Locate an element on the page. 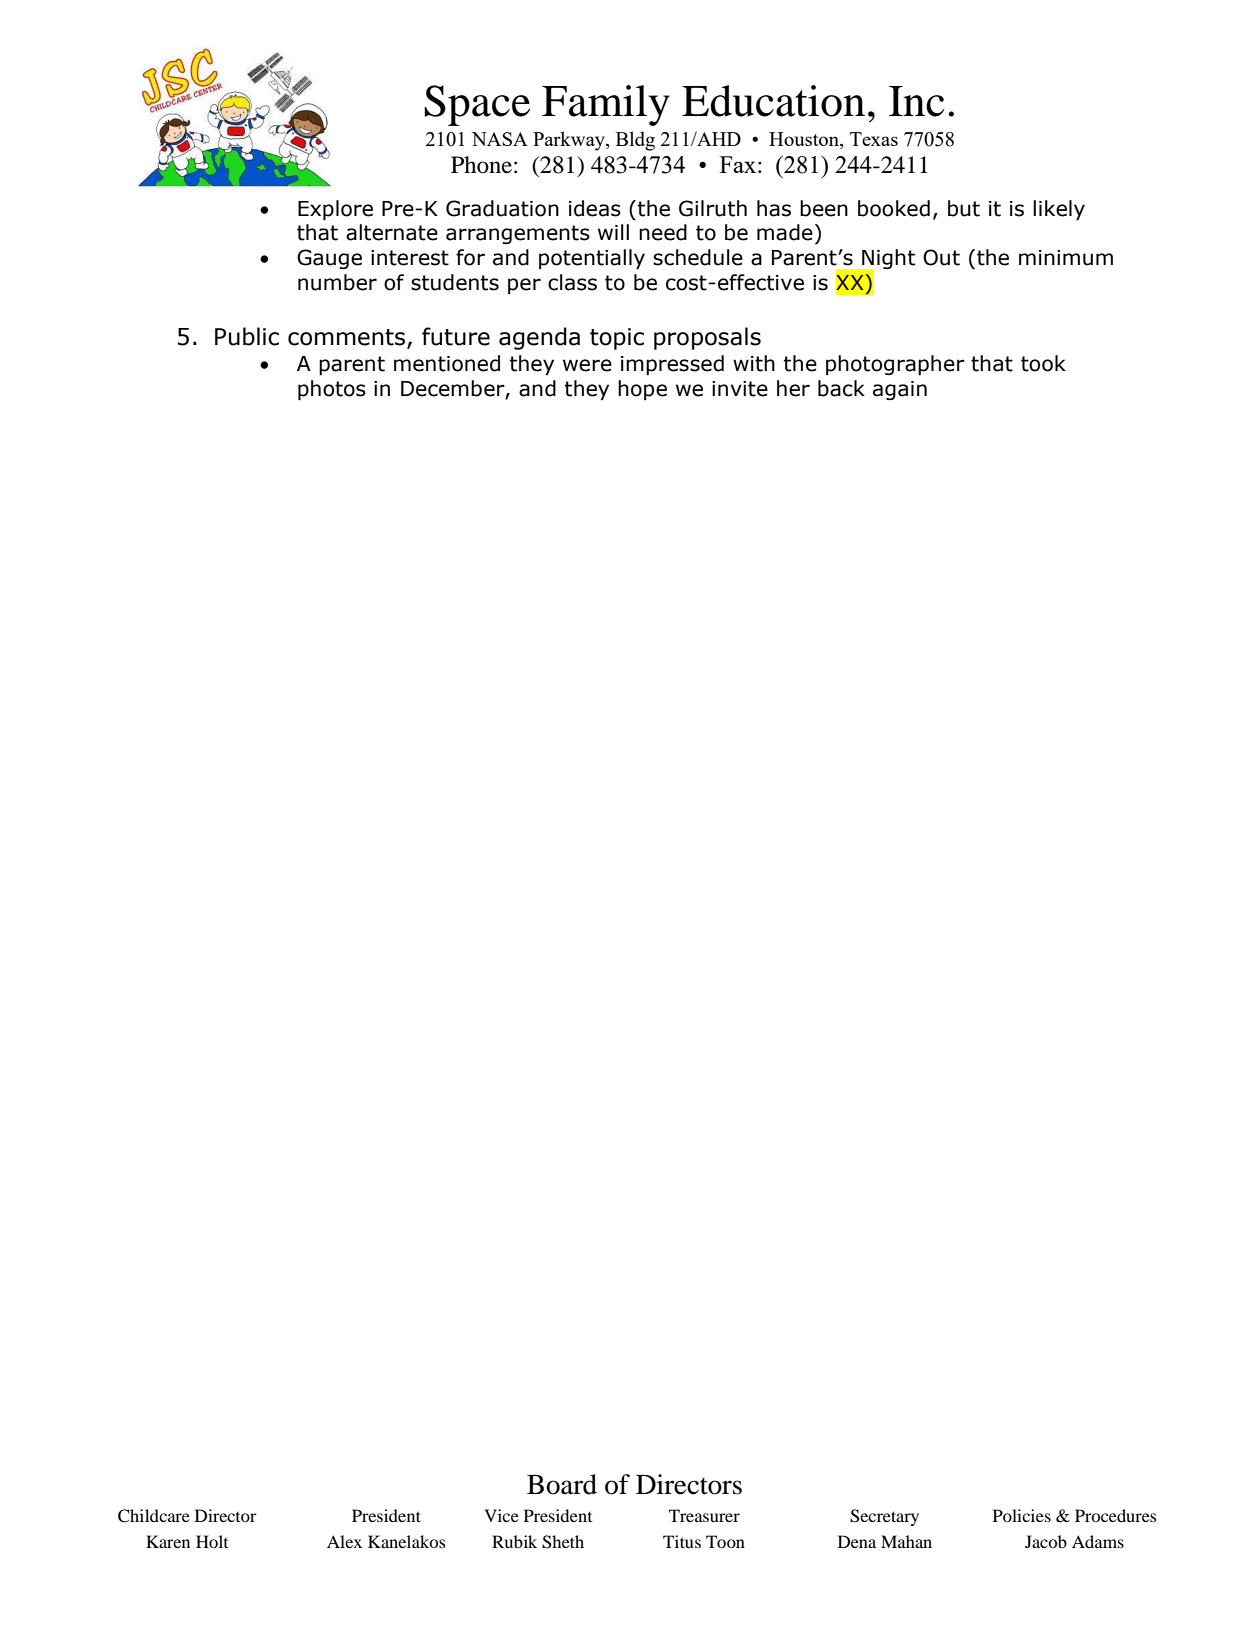 The width and height of the document is (1260, 1631). hope is located at coordinates (642, 390).
